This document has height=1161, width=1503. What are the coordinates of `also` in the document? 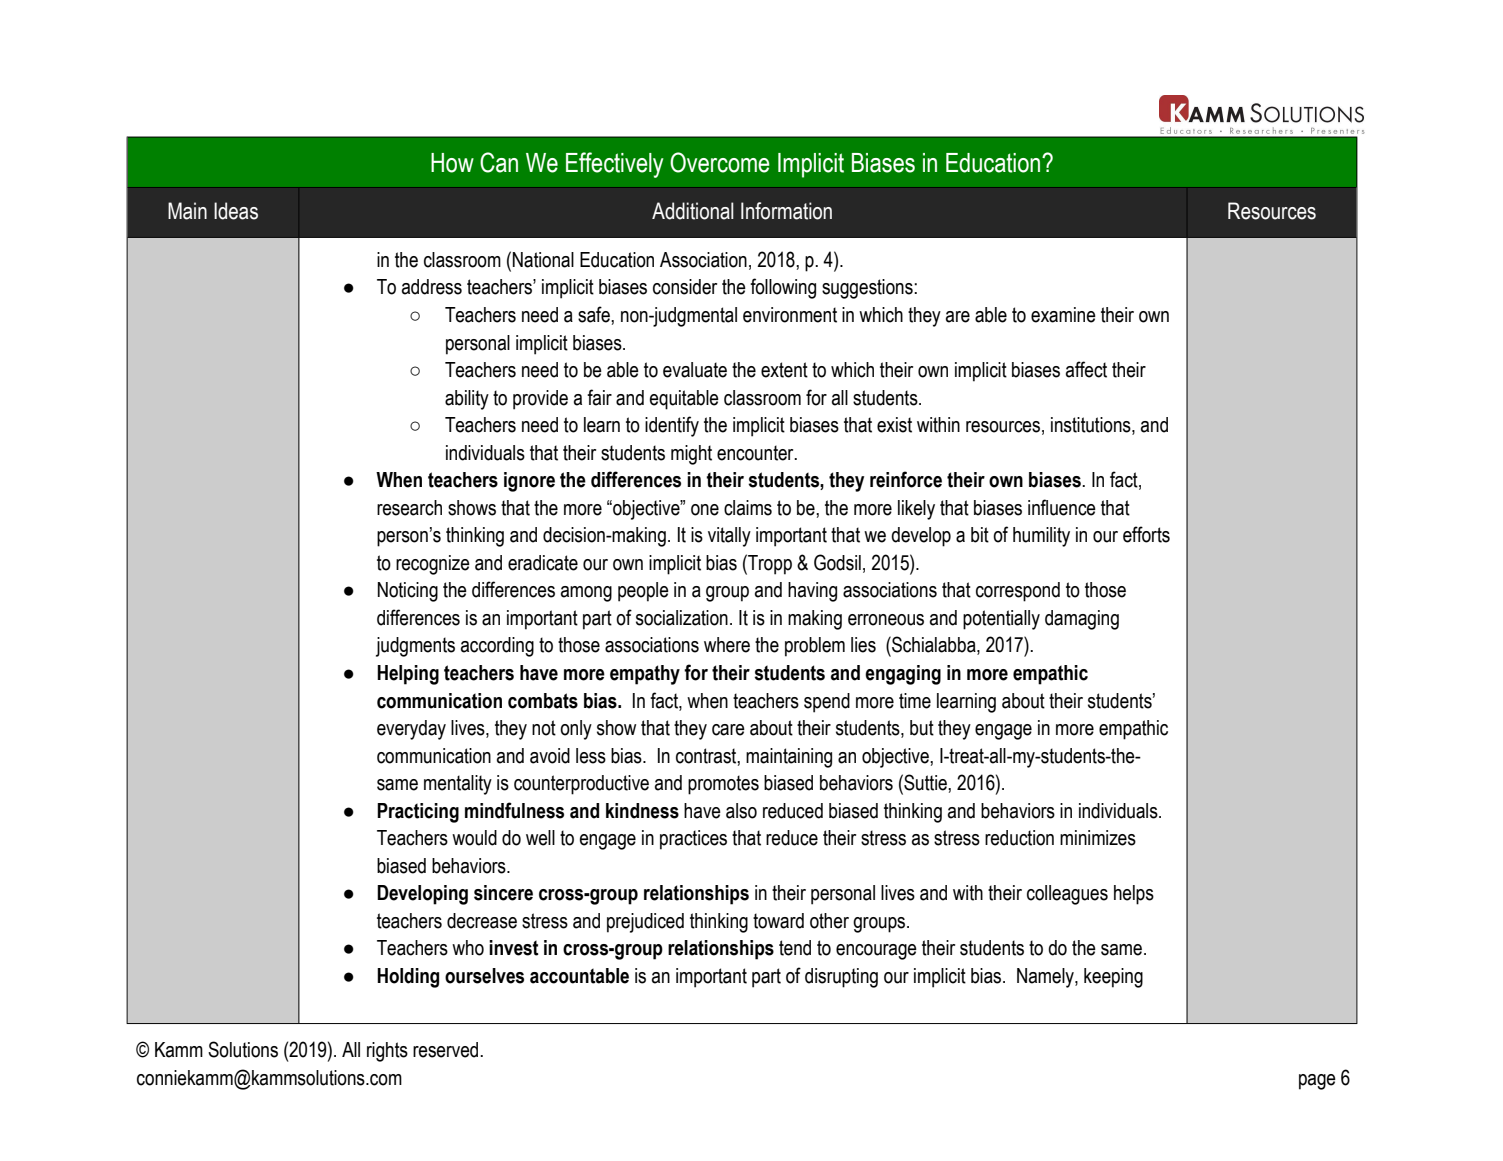 It's located at (741, 811).
